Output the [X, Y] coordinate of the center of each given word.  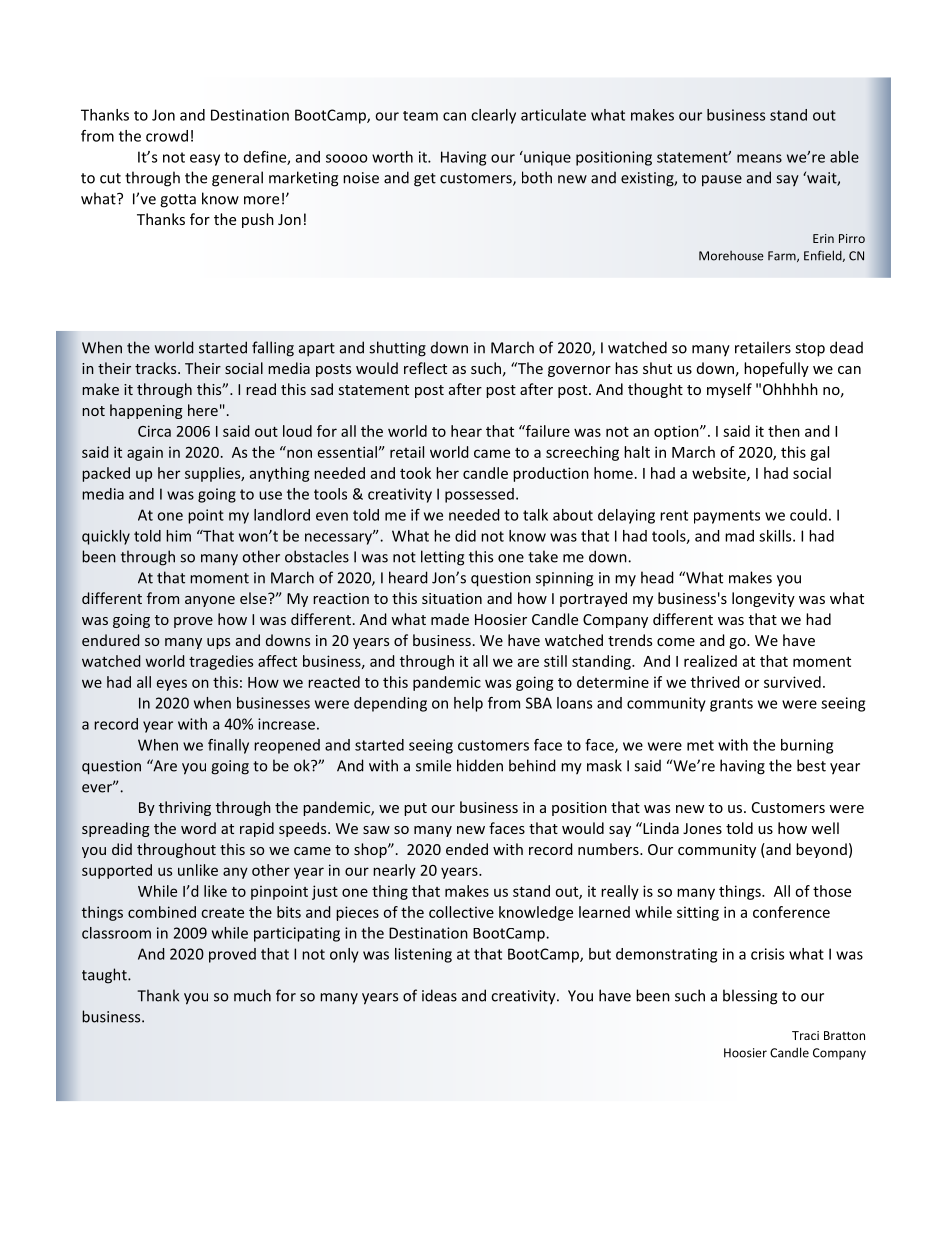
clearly [493, 116]
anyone [210, 601]
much [252, 995]
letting [442, 558]
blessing [750, 997]
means [759, 158]
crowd [167, 136]
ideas [439, 995]
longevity [763, 599]
